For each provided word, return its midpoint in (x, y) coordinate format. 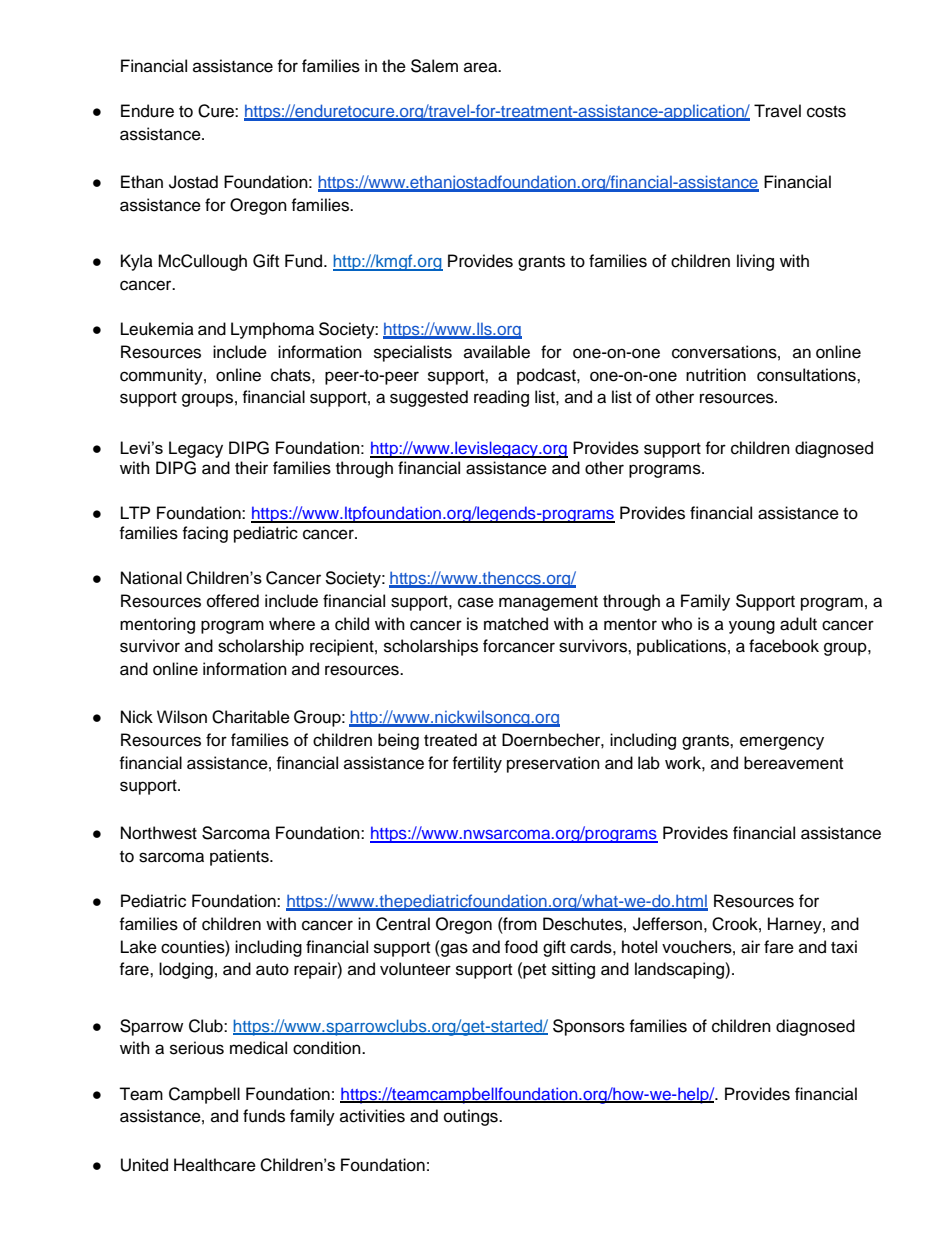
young (752, 627)
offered (233, 601)
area (482, 67)
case (476, 602)
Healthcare (215, 1165)
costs (826, 112)
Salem (434, 66)
